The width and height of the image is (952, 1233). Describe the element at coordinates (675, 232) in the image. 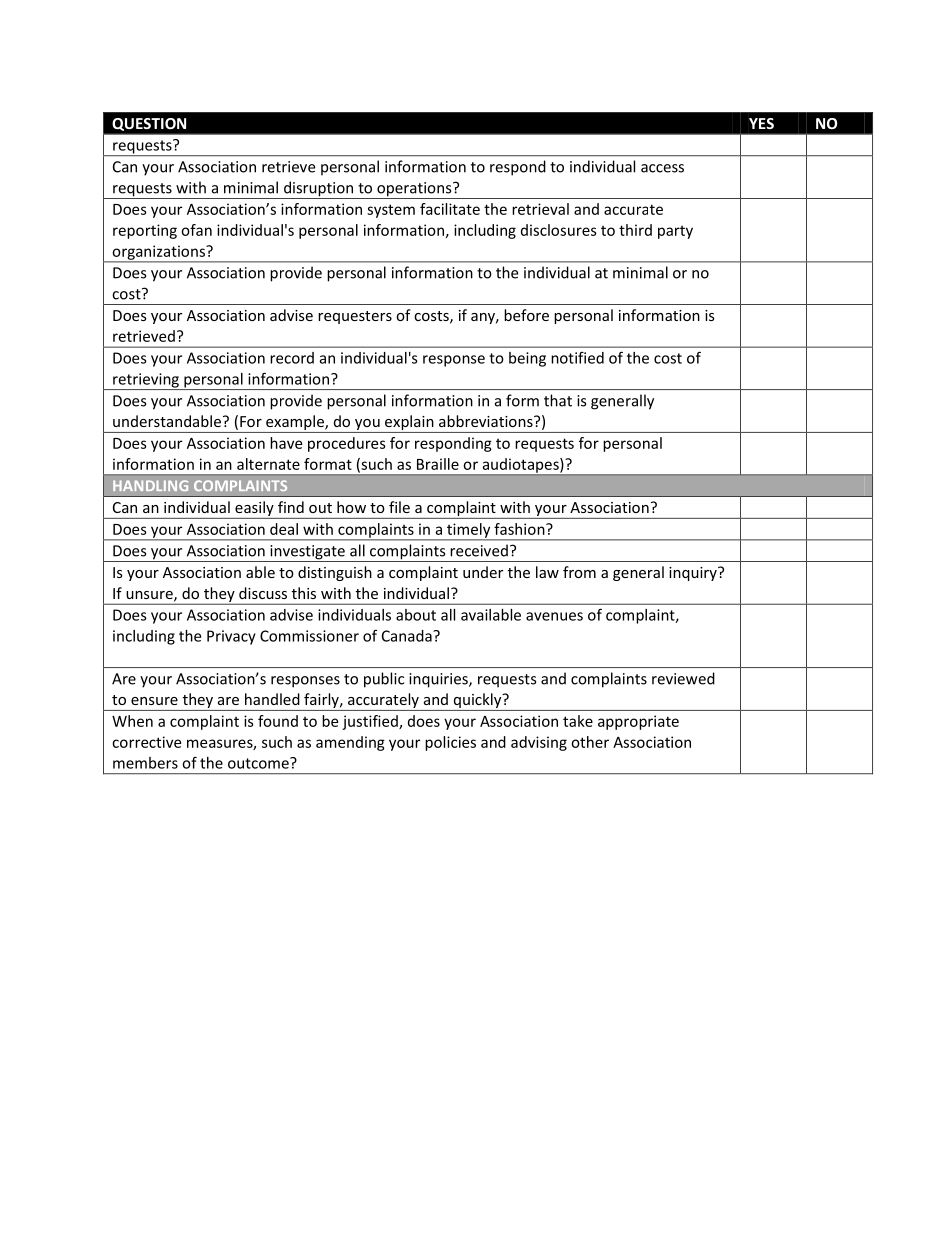

I see `party` at that location.
